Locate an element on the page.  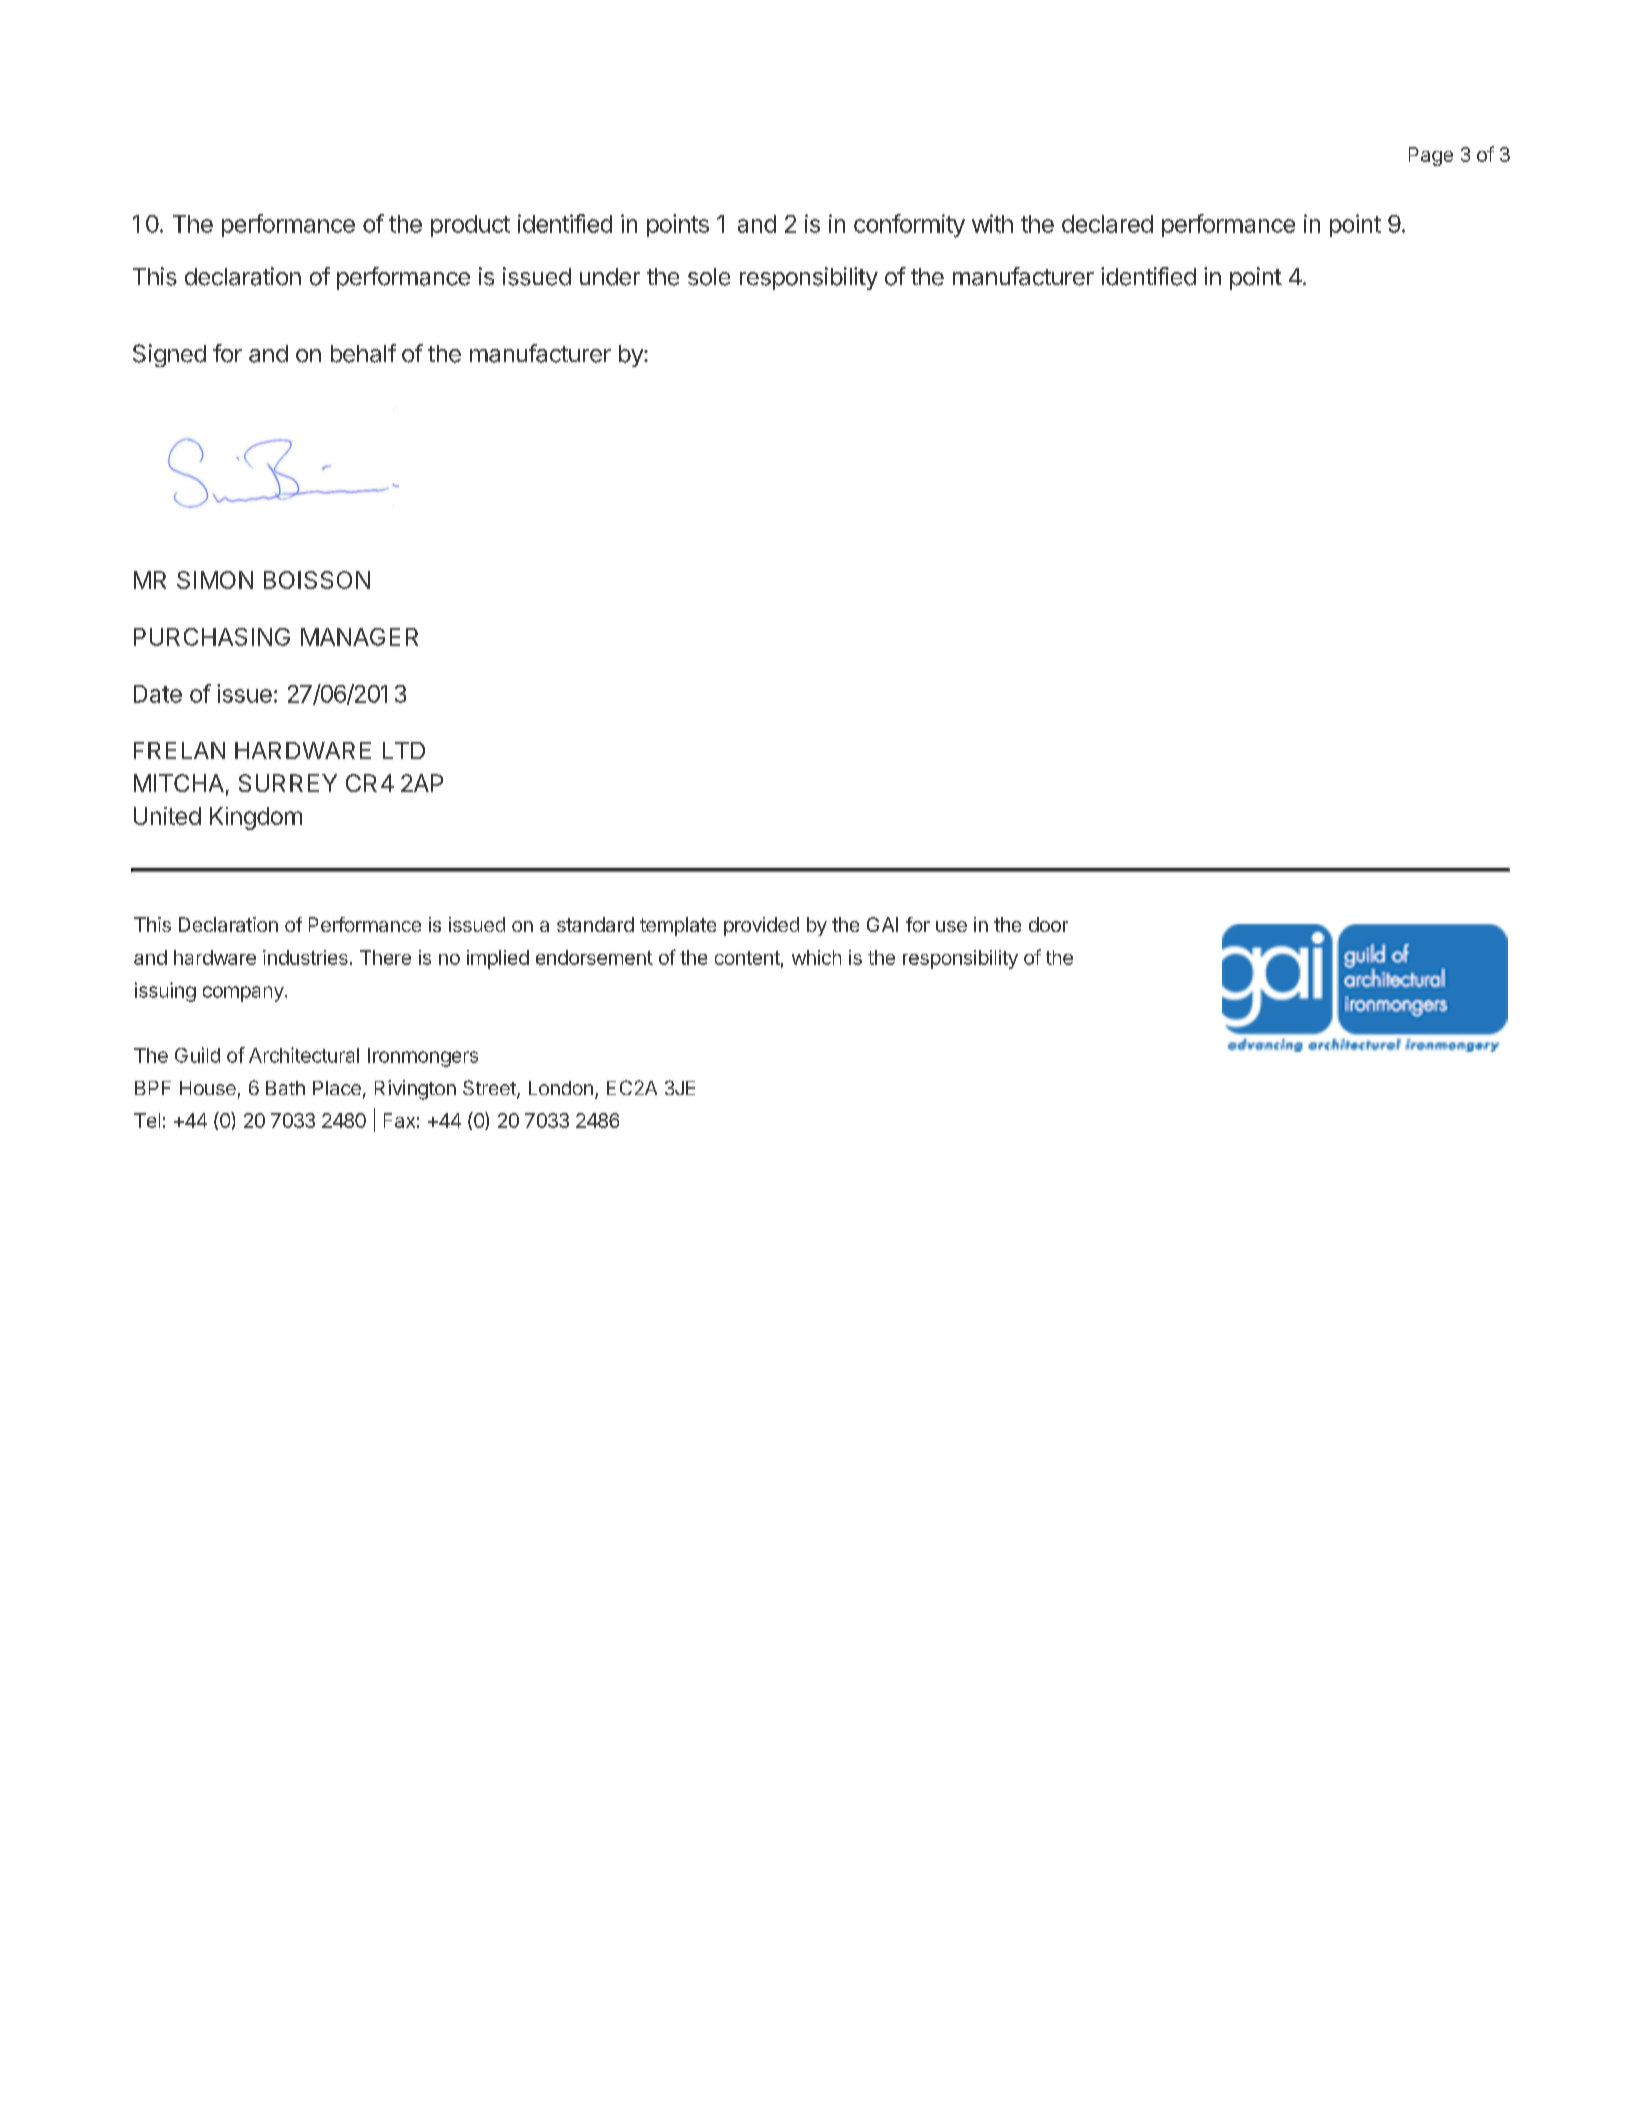
London is located at coordinates (561, 1088).
